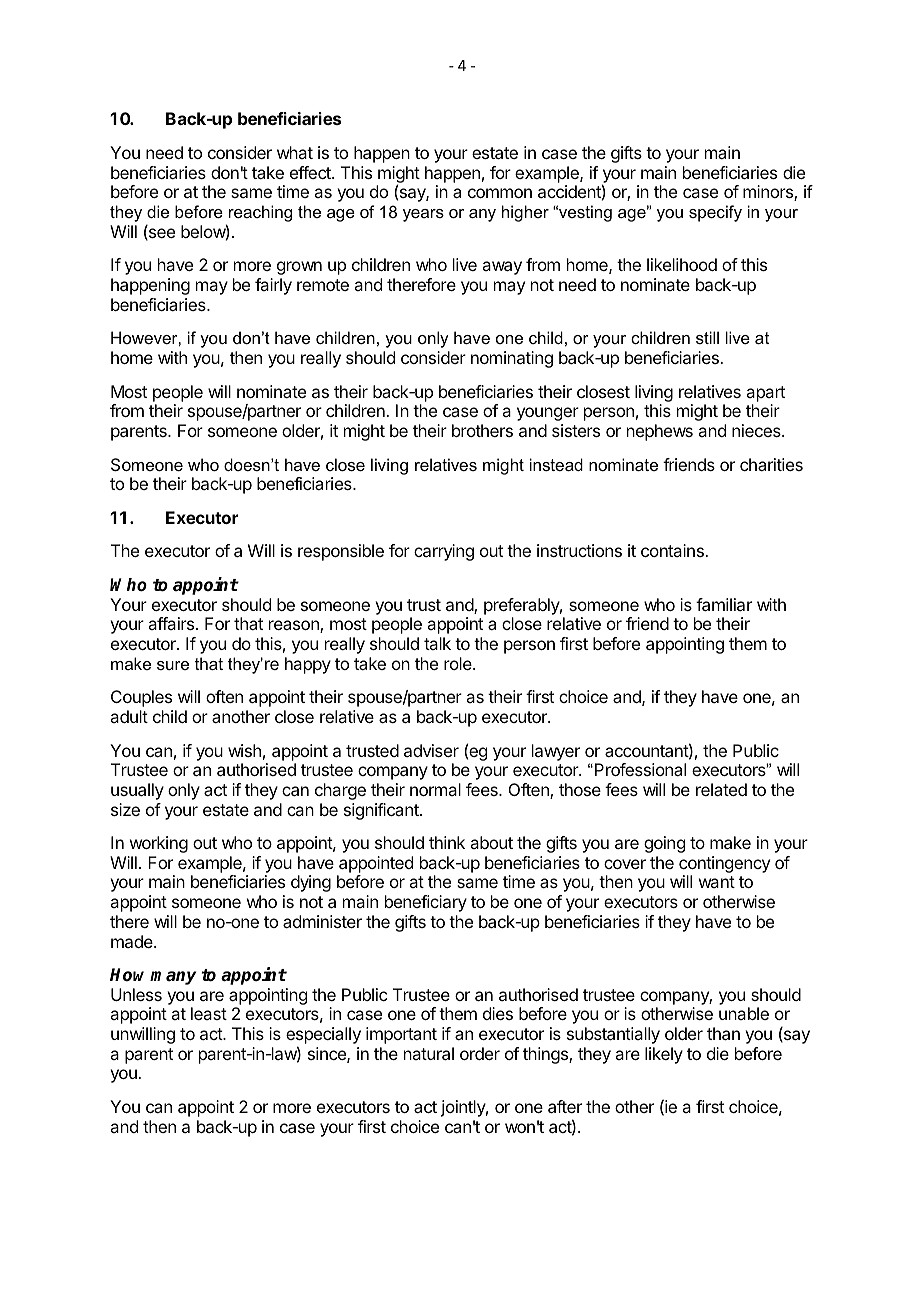 The height and width of the image is (1308, 924). Describe the element at coordinates (660, 432) in the image. I see `nephews` at that location.
